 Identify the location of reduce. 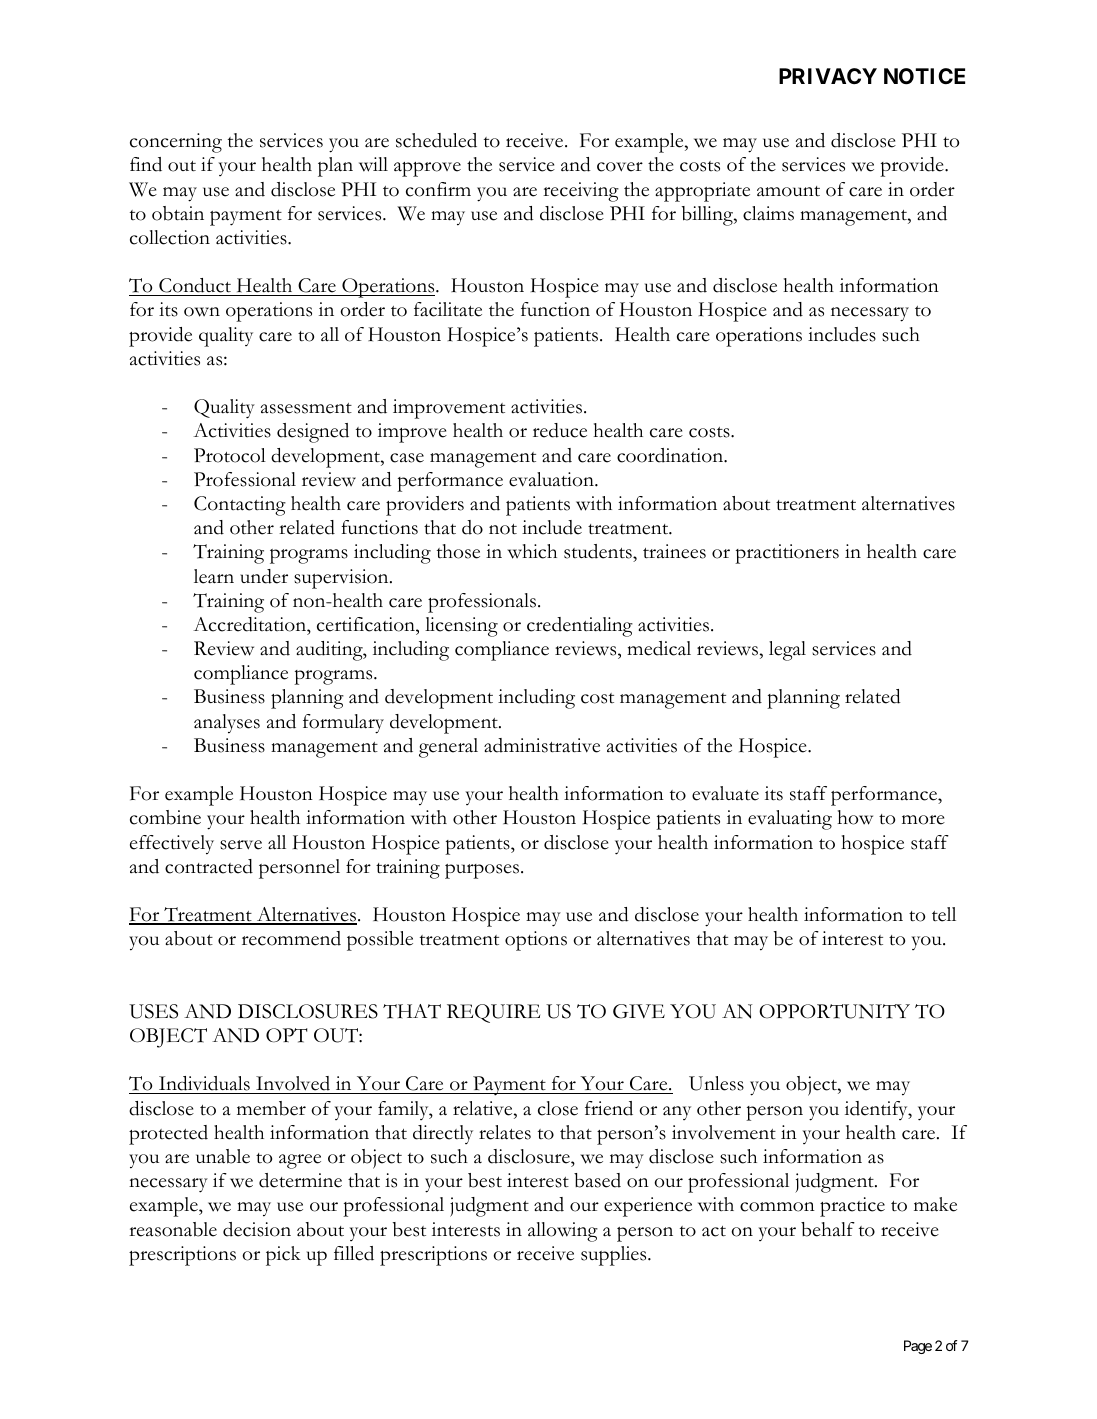
(560, 430).
